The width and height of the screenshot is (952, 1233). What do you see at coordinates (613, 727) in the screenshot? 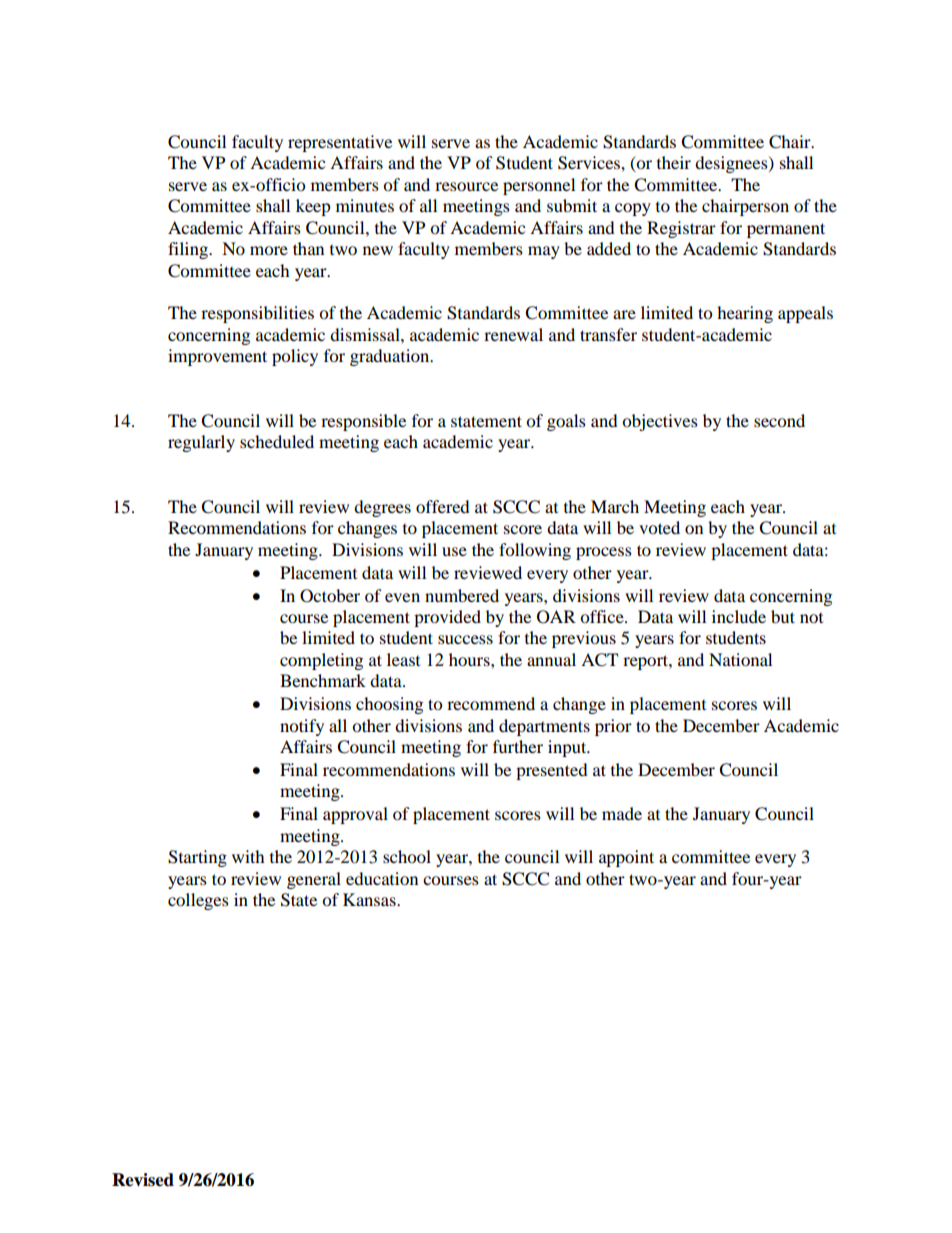
I see `prior` at bounding box center [613, 727].
